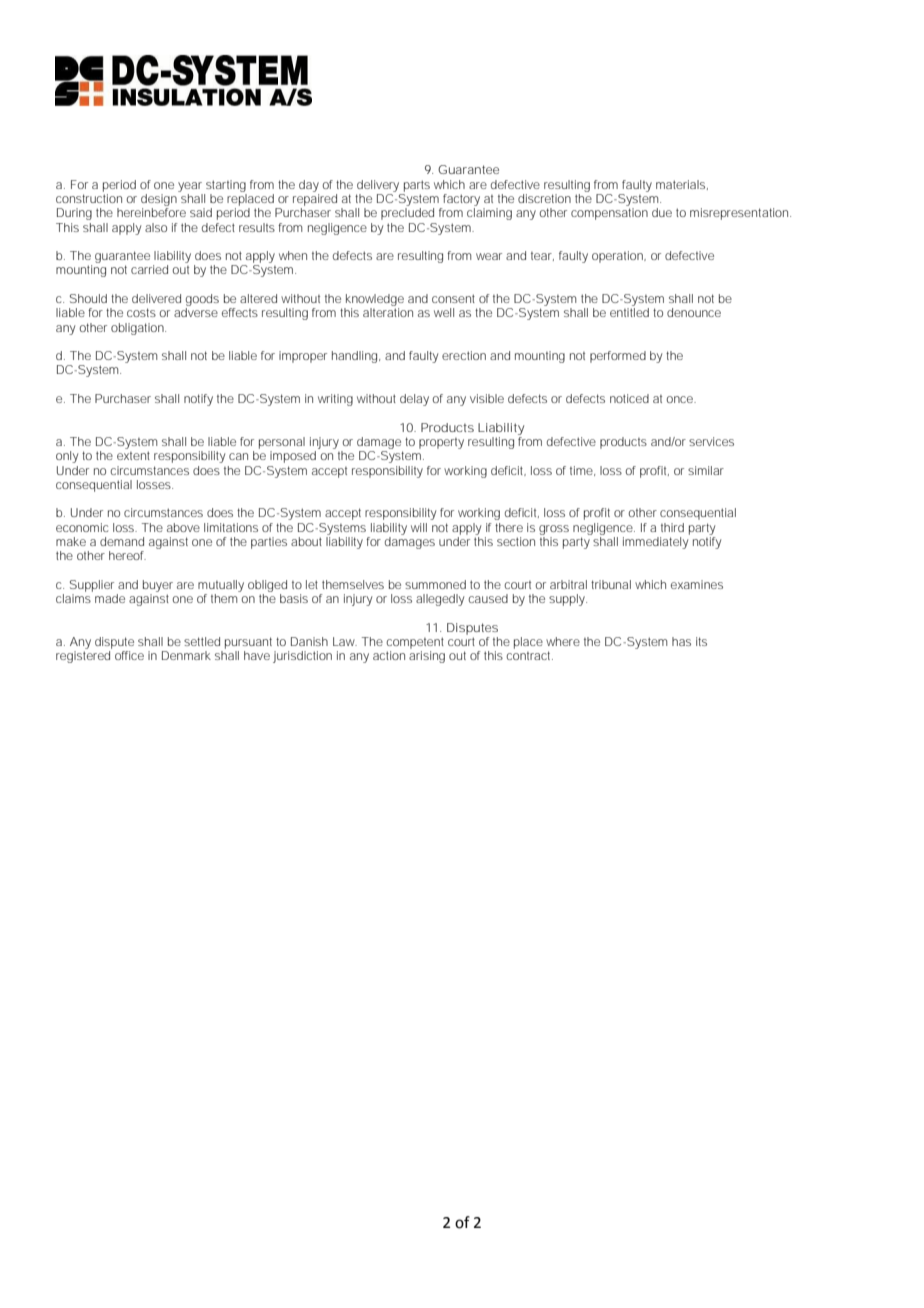  What do you see at coordinates (419, 527) in the page?
I see `will` at bounding box center [419, 527].
